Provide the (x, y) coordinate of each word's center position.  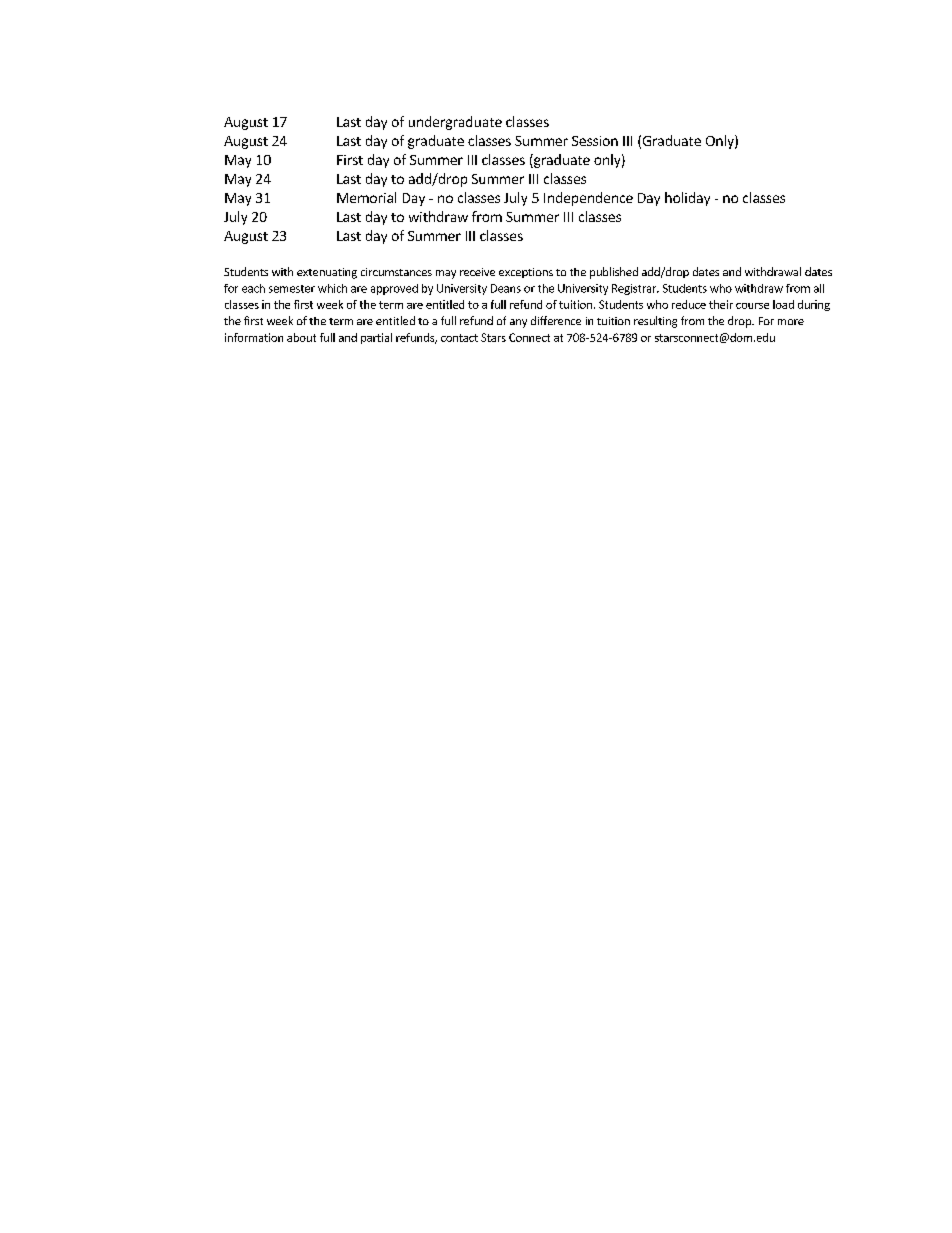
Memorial (366, 197)
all (819, 288)
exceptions (526, 273)
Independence (588, 199)
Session (595, 141)
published (614, 273)
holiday (687, 199)
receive (477, 272)
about (301, 337)
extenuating (327, 273)
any (518, 323)
